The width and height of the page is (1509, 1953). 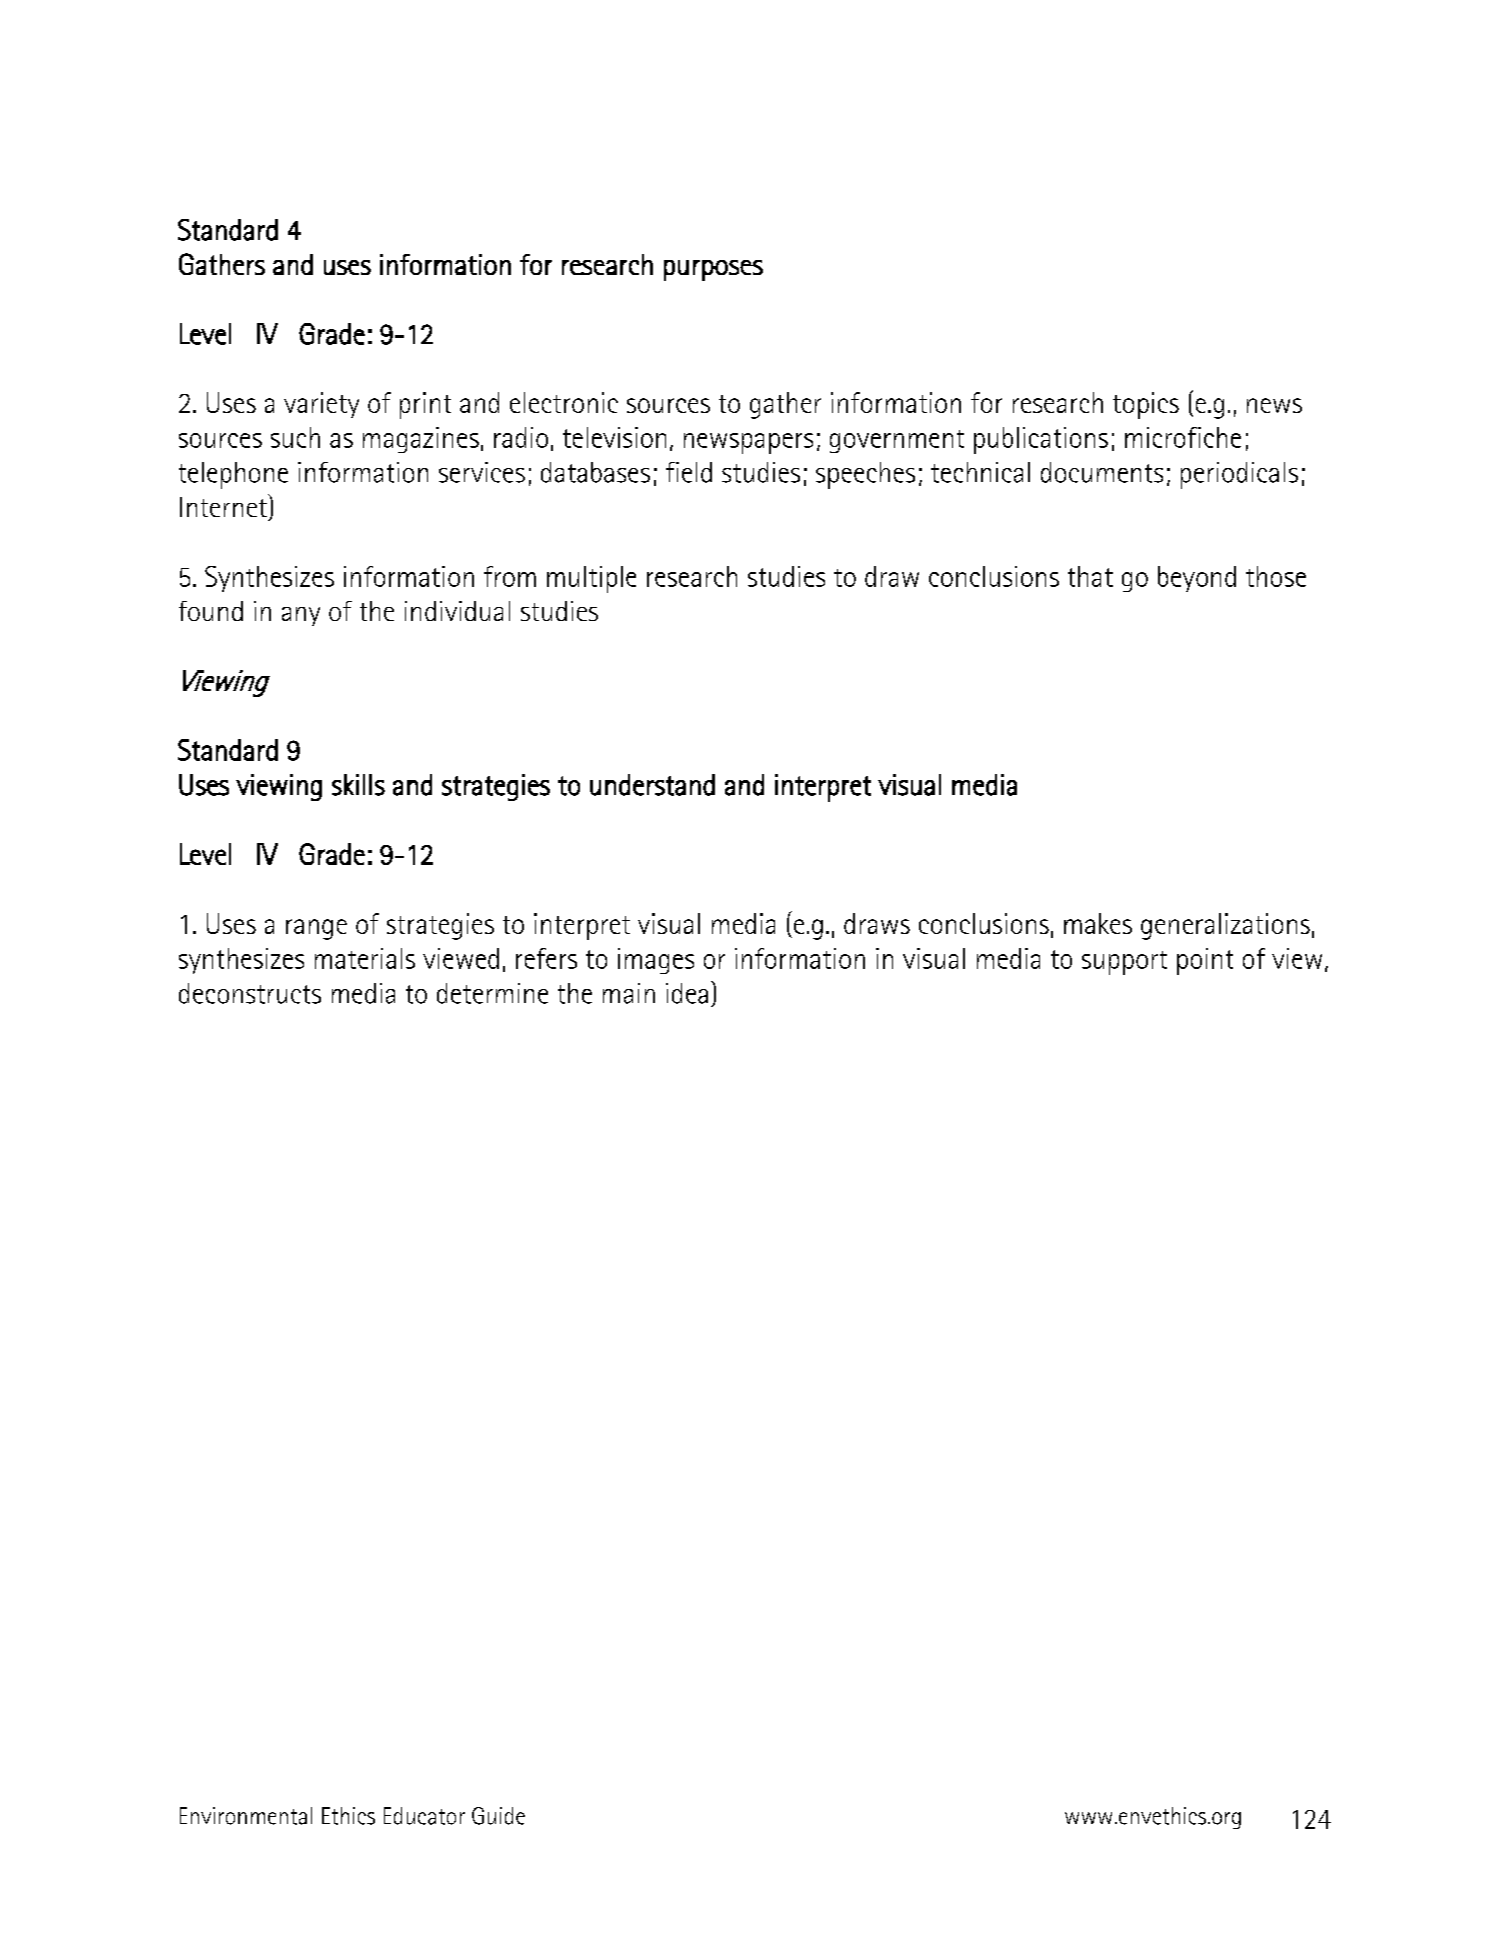 I want to click on Guide, so click(x=498, y=1816).
